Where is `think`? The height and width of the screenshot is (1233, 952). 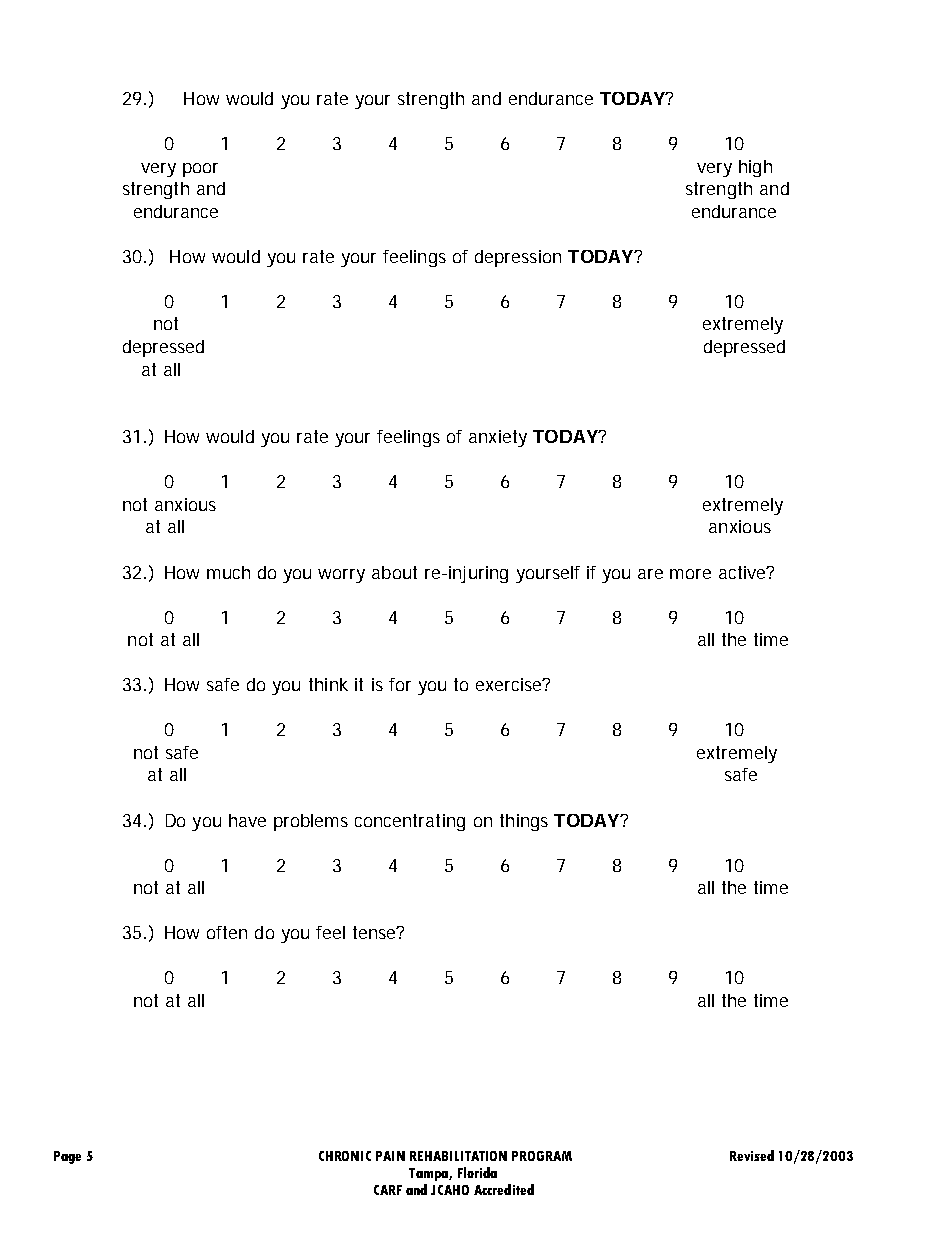
think is located at coordinates (328, 684).
